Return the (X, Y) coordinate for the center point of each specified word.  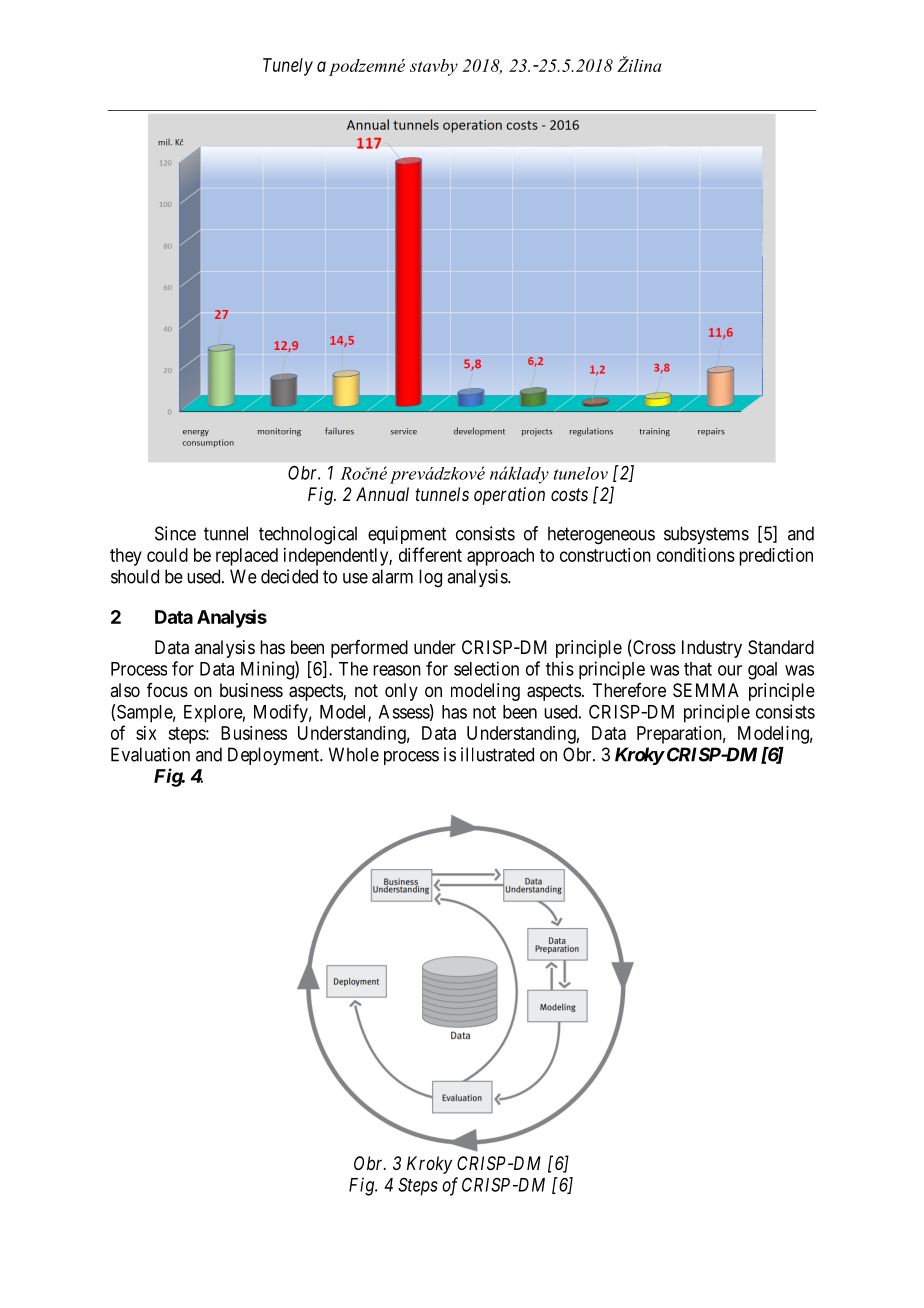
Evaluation (150, 754)
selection (486, 668)
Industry (712, 649)
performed (369, 649)
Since (175, 533)
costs (569, 494)
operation (509, 496)
